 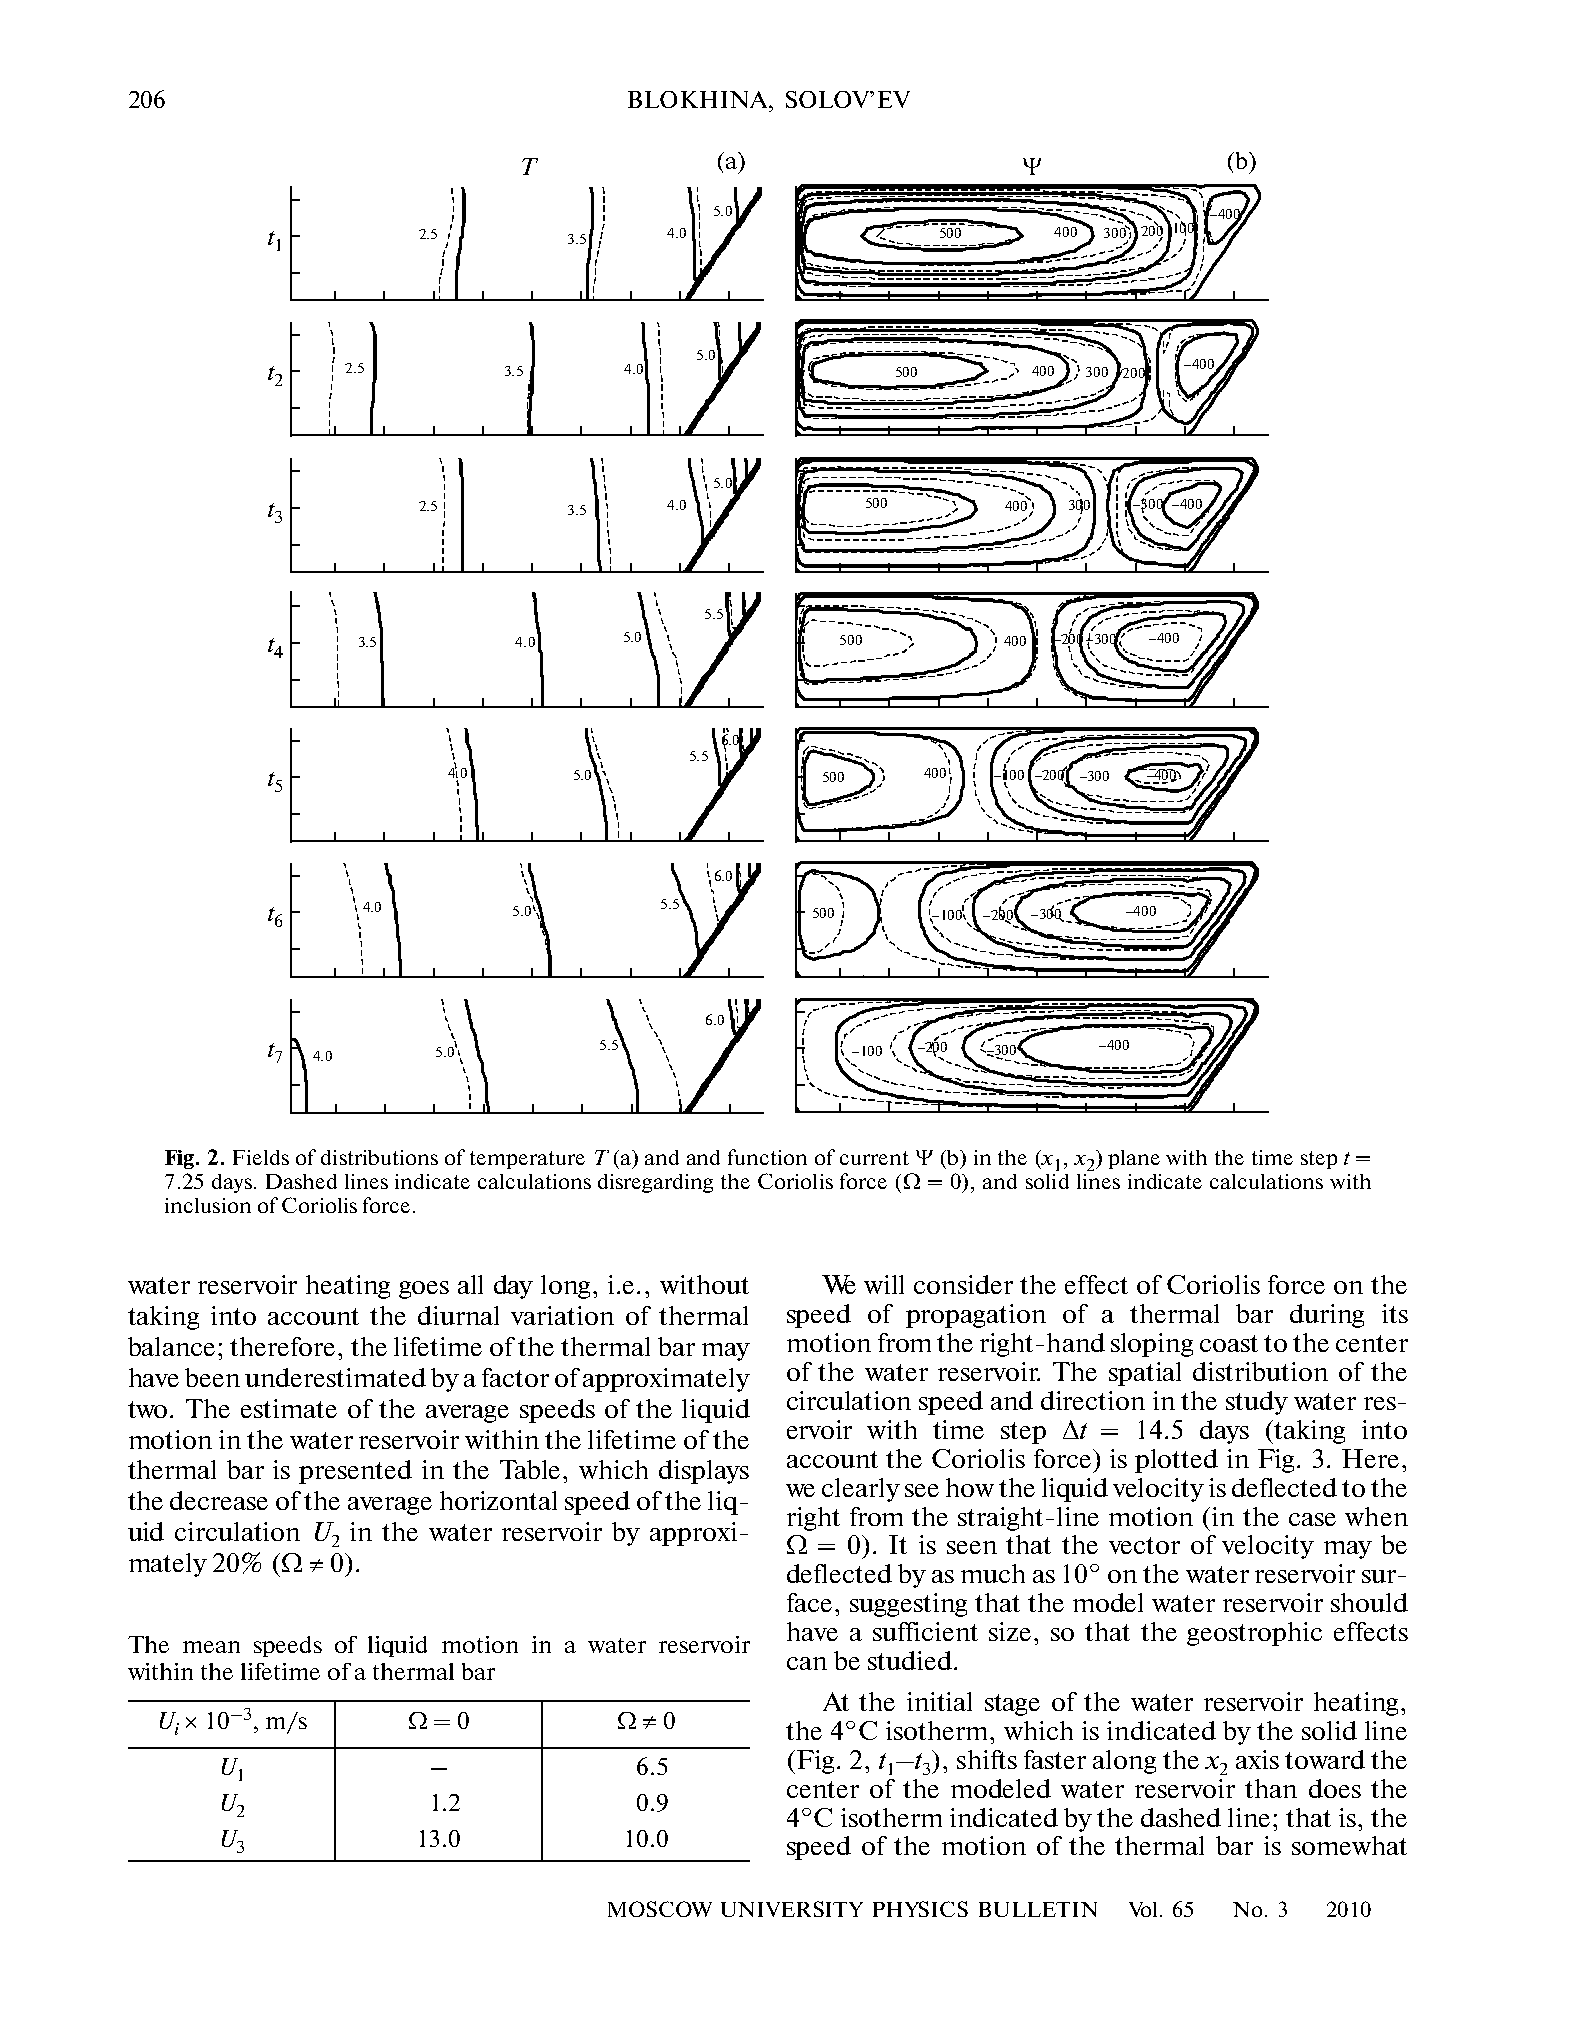 What do you see at coordinates (807, 1663) in the image?
I see `can` at bounding box center [807, 1663].
